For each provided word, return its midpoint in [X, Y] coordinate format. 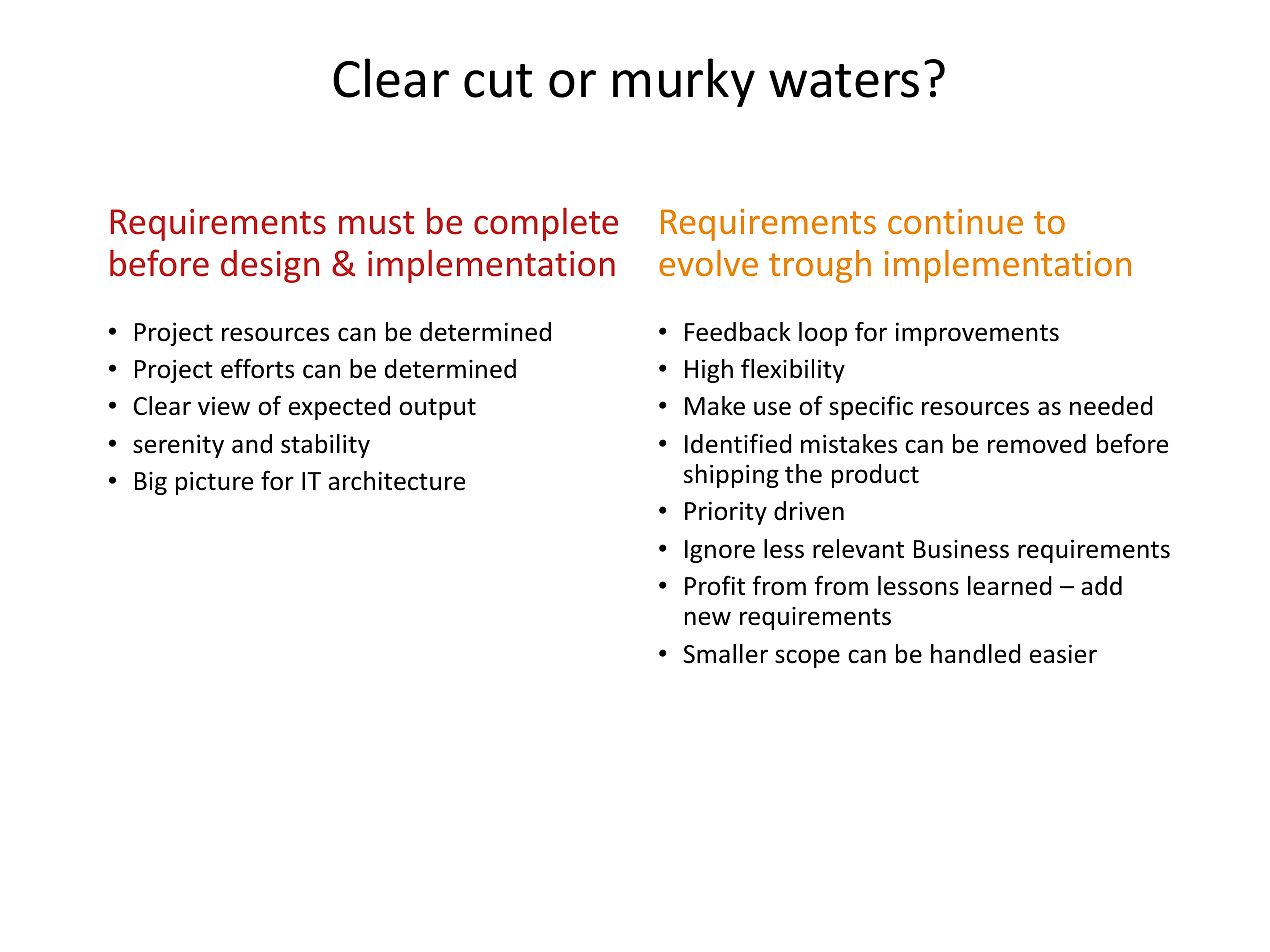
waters [844, 81]
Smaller [725, 654]
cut [498, 81]
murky [684, 82]
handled [976, 654]
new [708, 618]
